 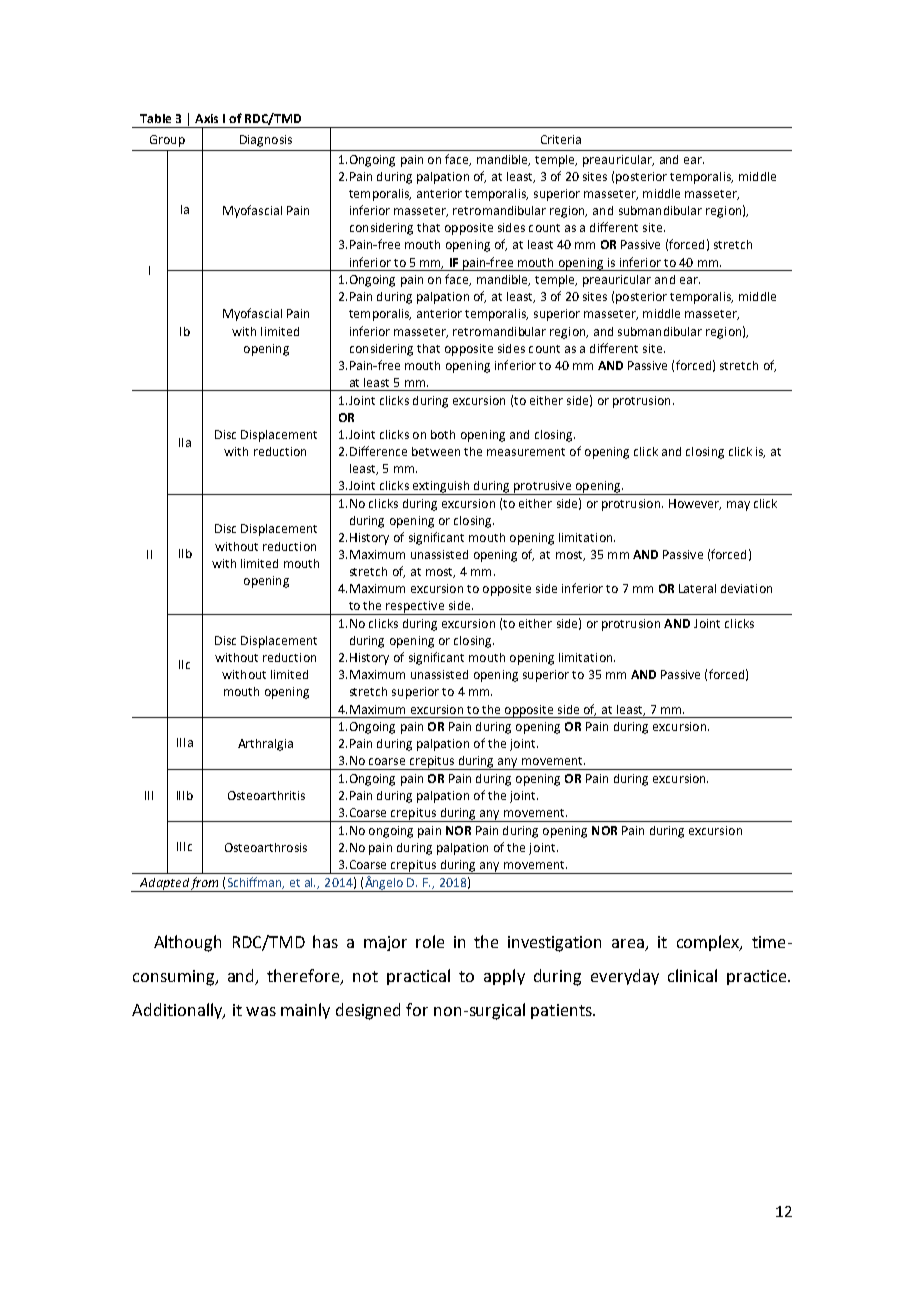 I want to click on respective, so click(x=415, y=608).
